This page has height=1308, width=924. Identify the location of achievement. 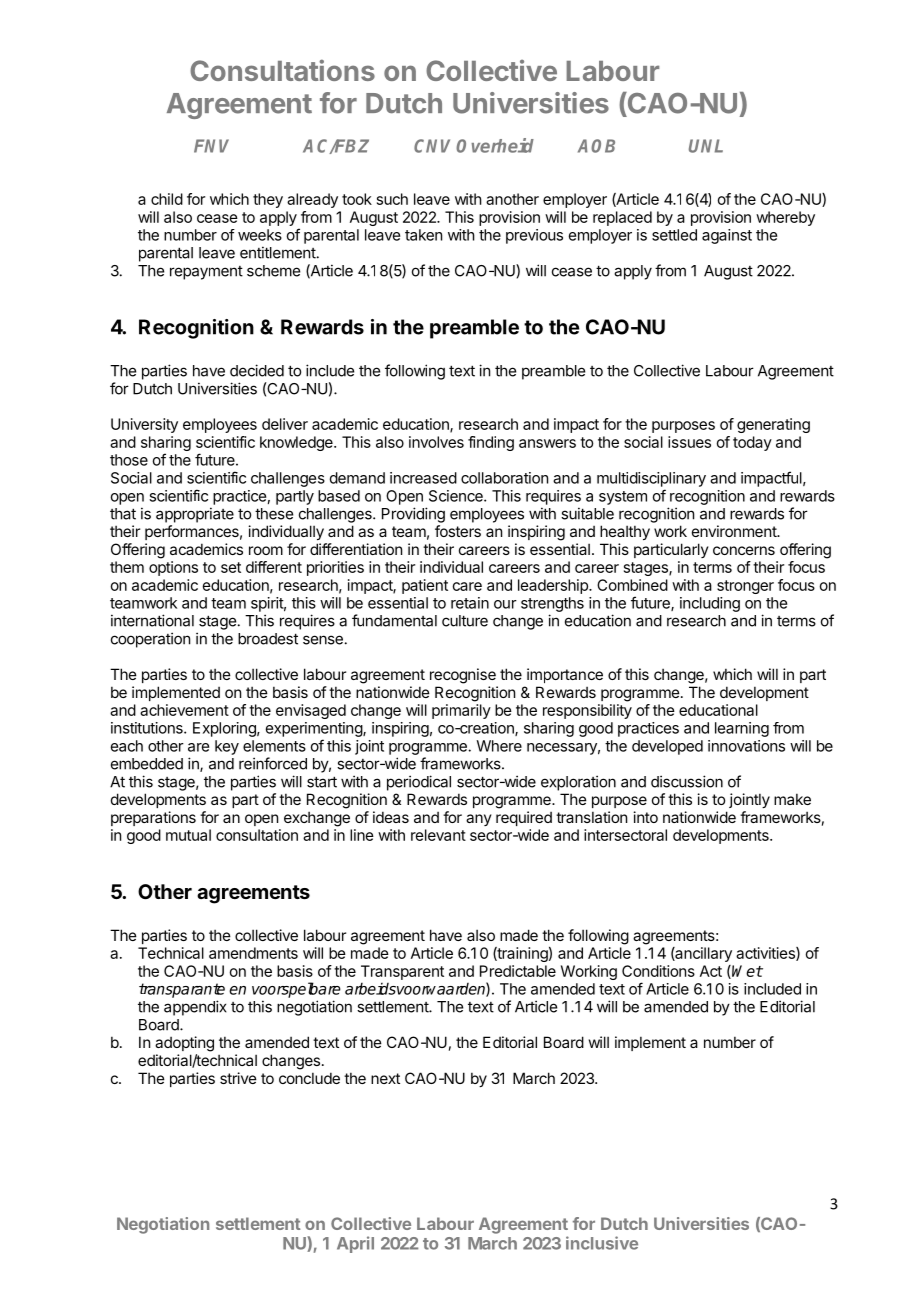
(184, 710).
